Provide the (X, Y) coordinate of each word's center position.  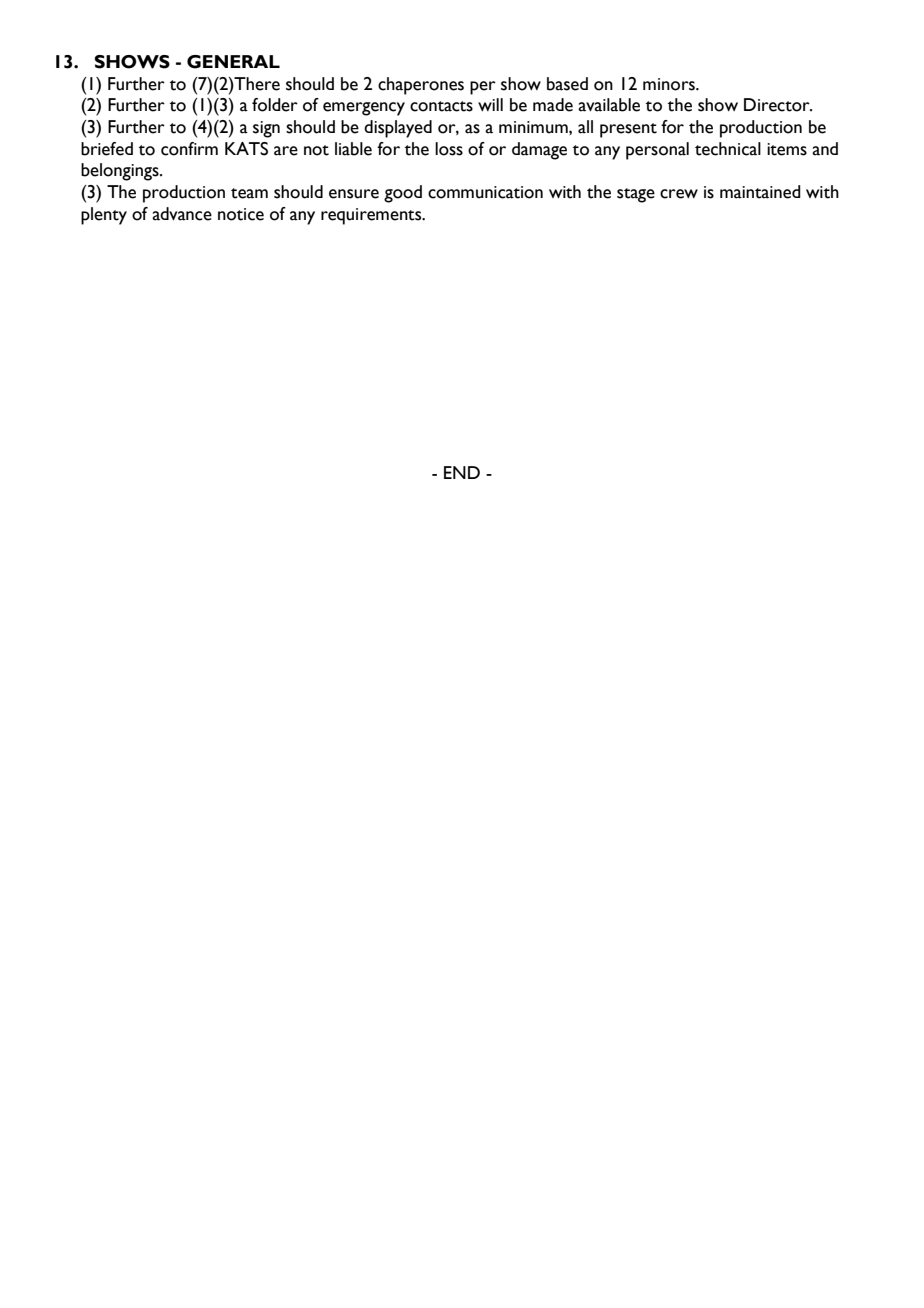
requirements (372, 216)
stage (636, 195)
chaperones (421, 86)
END (462, 472)
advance (182, 214)
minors (670, 84)
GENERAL (233, 62)
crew (679, 194)
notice (241, 214)
